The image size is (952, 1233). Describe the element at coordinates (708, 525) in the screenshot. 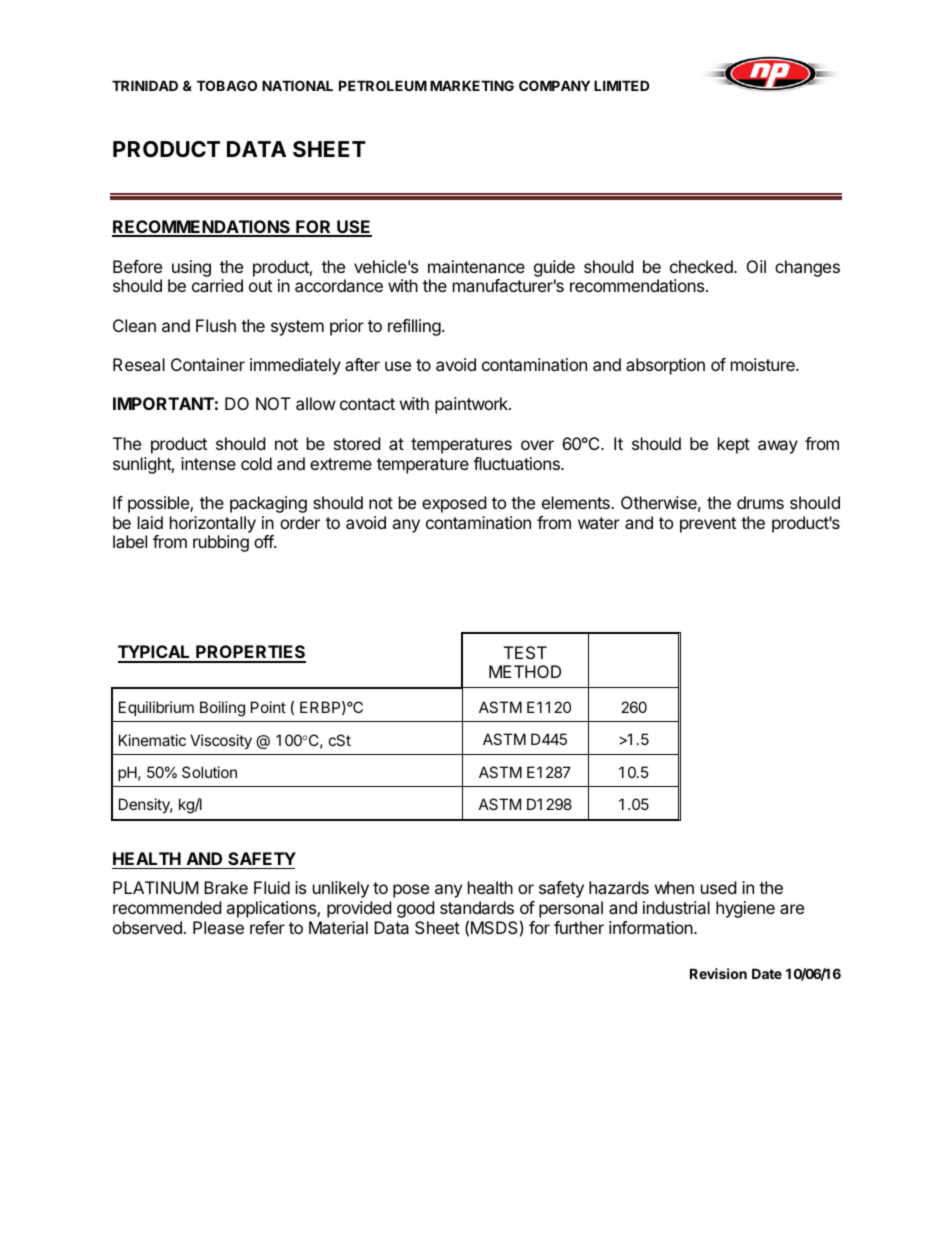

I see `prevent` at that location.
